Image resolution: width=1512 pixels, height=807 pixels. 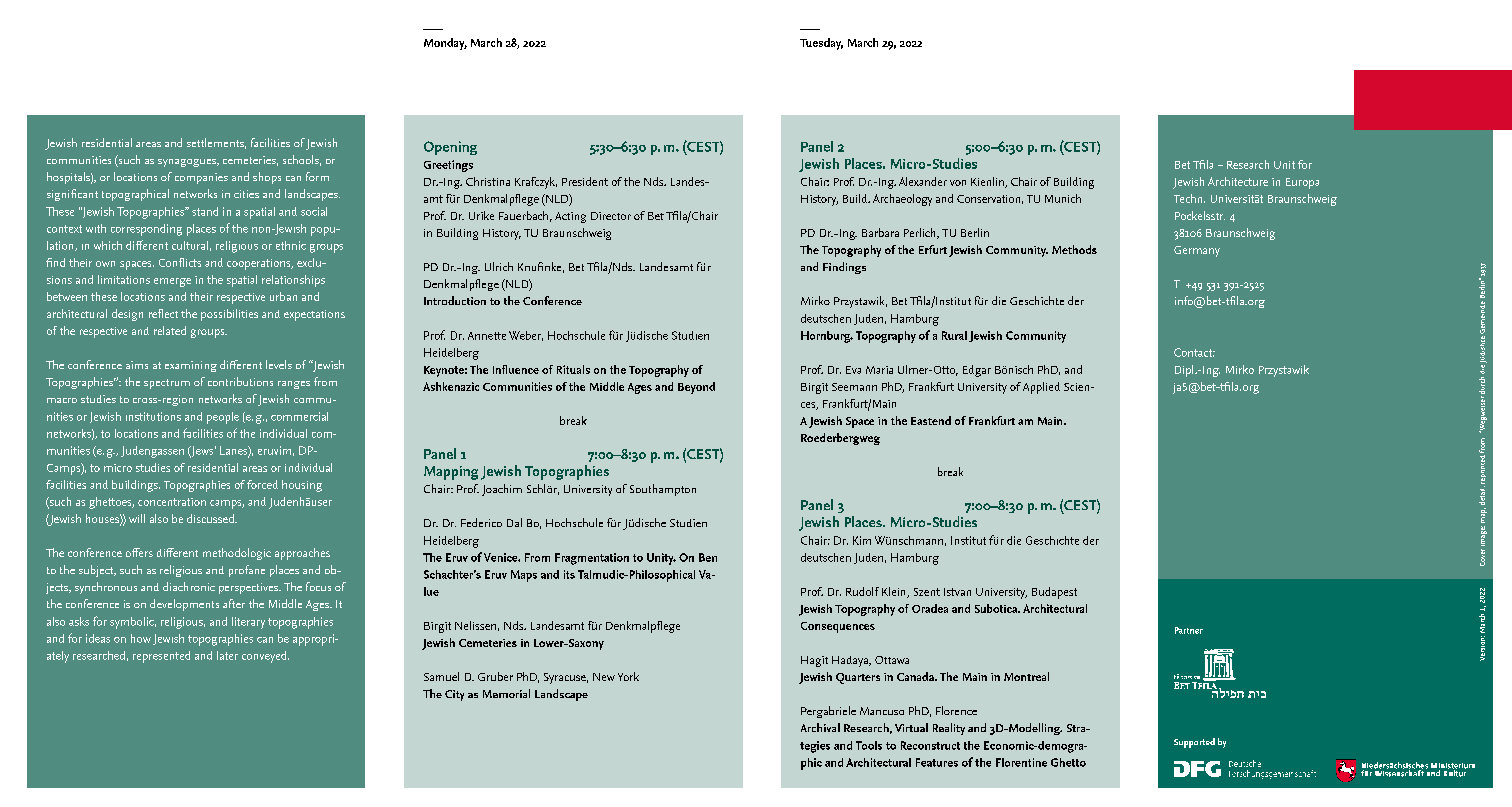 What do you see at coordinates (663, 490) in the screenshot?
I see `Southampton` at bounding box center [663, 490].
